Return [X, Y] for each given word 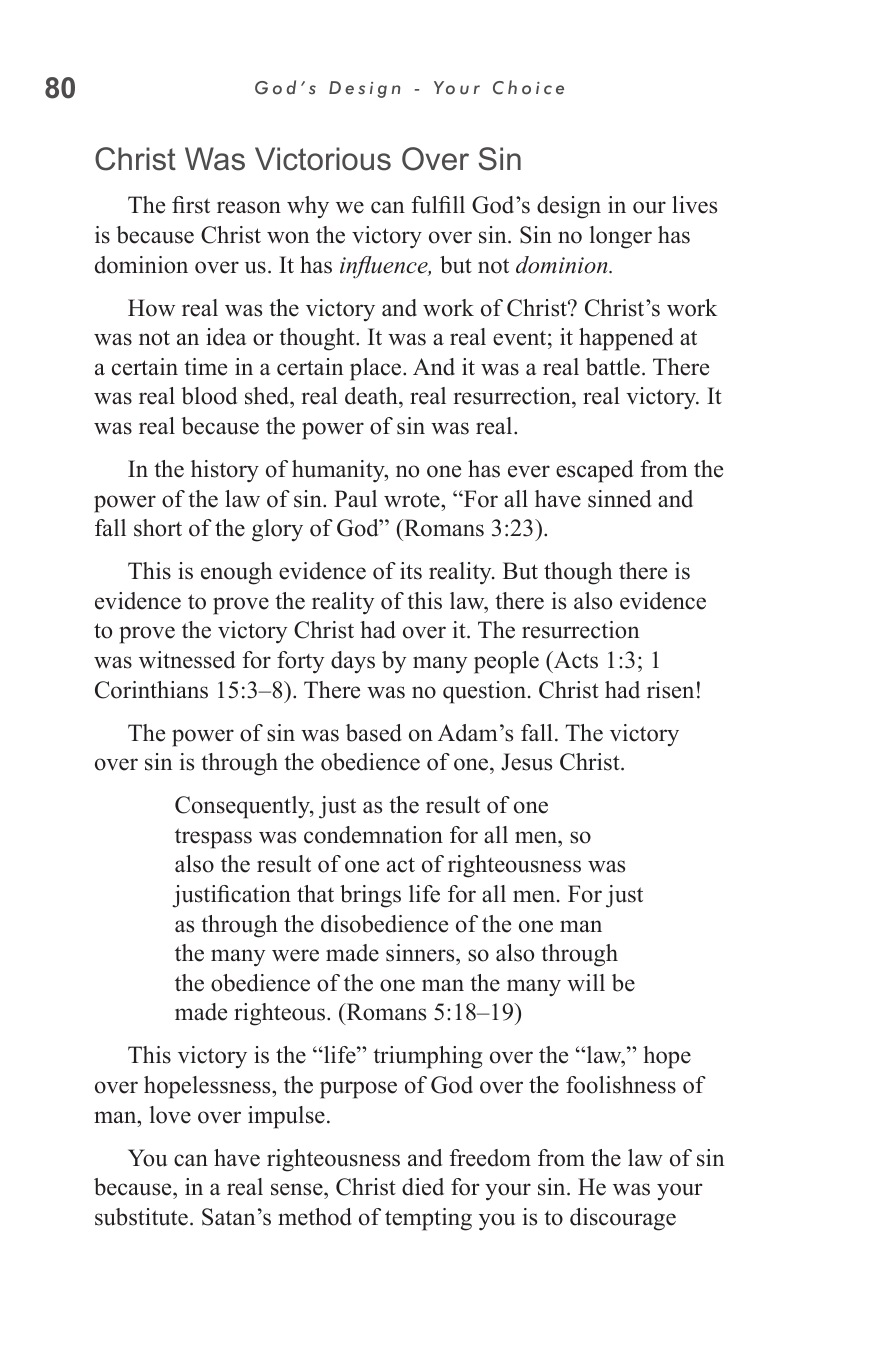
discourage [623, 1219]
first [191, 205]
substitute [141, 1217]
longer [621, 237]
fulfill [438, 205]
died [423, 1187]
